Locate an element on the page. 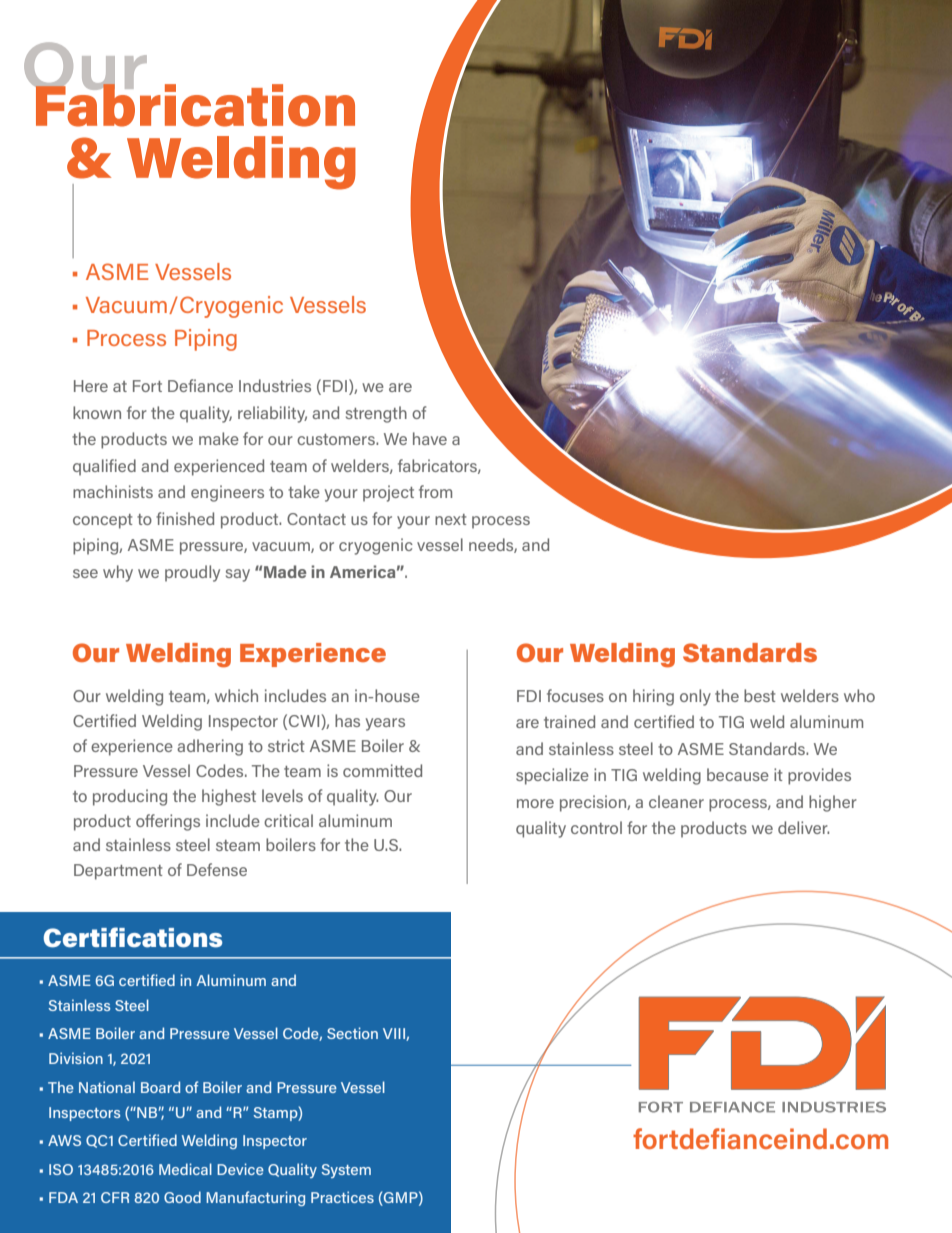  which is located at coordinates (236, 695).
